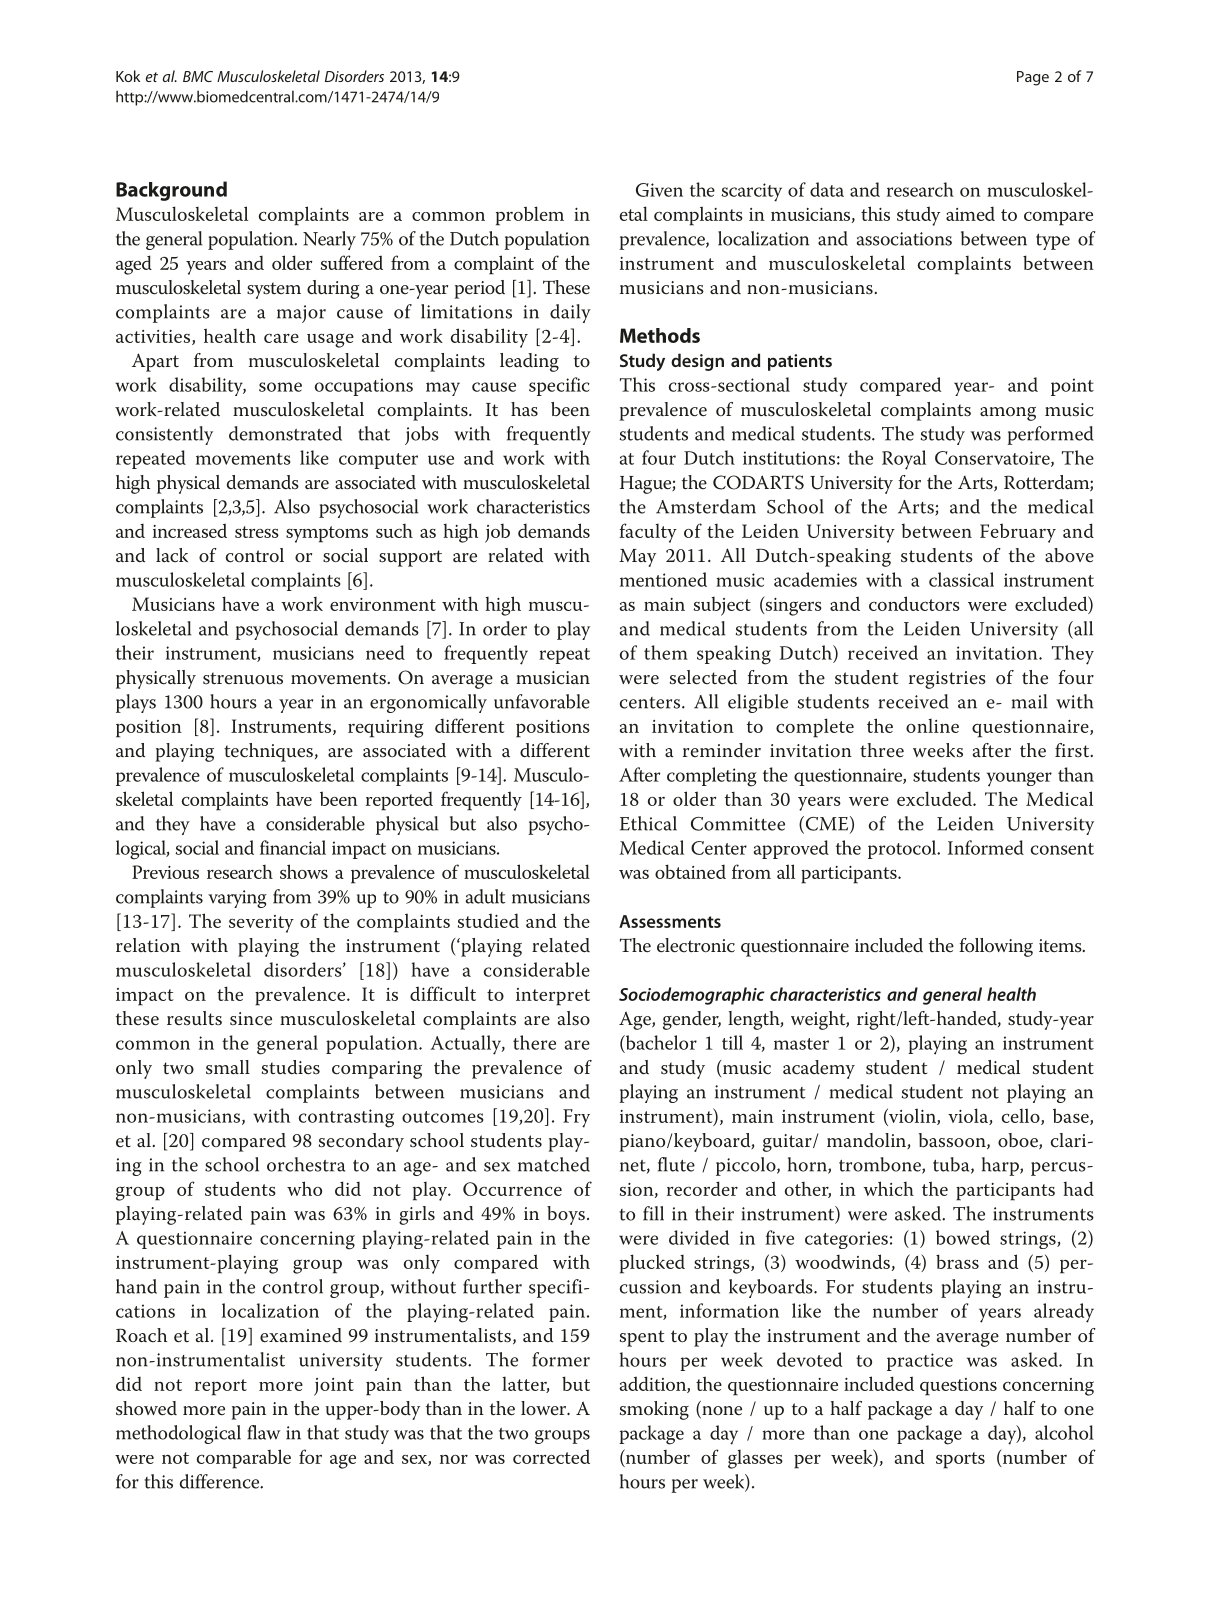 Image resolution: width=1209 pixels, height=1612 pixels. What do you see at coordinates (654, 1410) in the page?
I see `smoking` at bounding box center [654, 1410].
